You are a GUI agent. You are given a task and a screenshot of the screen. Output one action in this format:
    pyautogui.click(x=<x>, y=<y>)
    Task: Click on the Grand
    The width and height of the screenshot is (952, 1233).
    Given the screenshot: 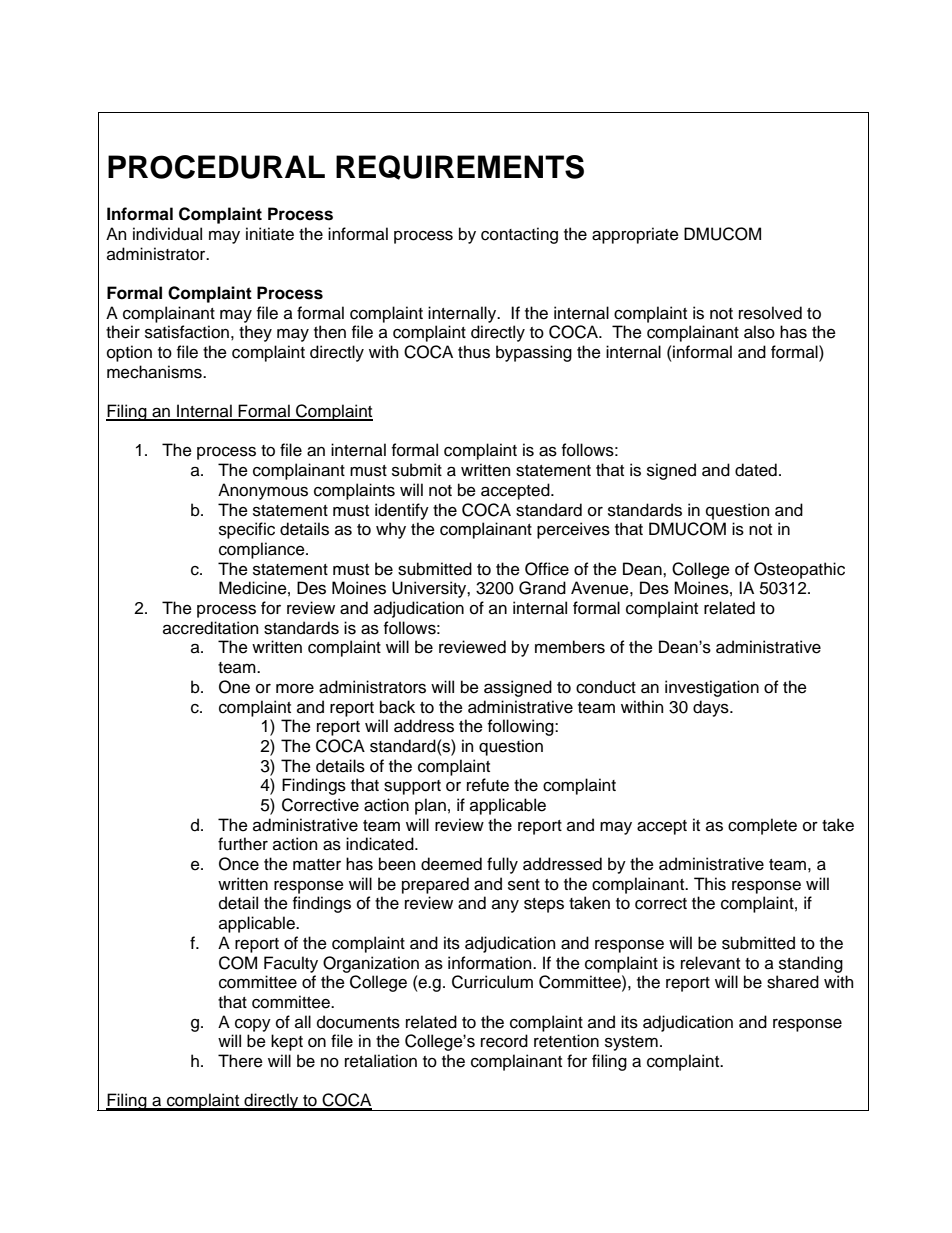 What is the action you would take?
    pyautogui.click(x=542, y=588)
